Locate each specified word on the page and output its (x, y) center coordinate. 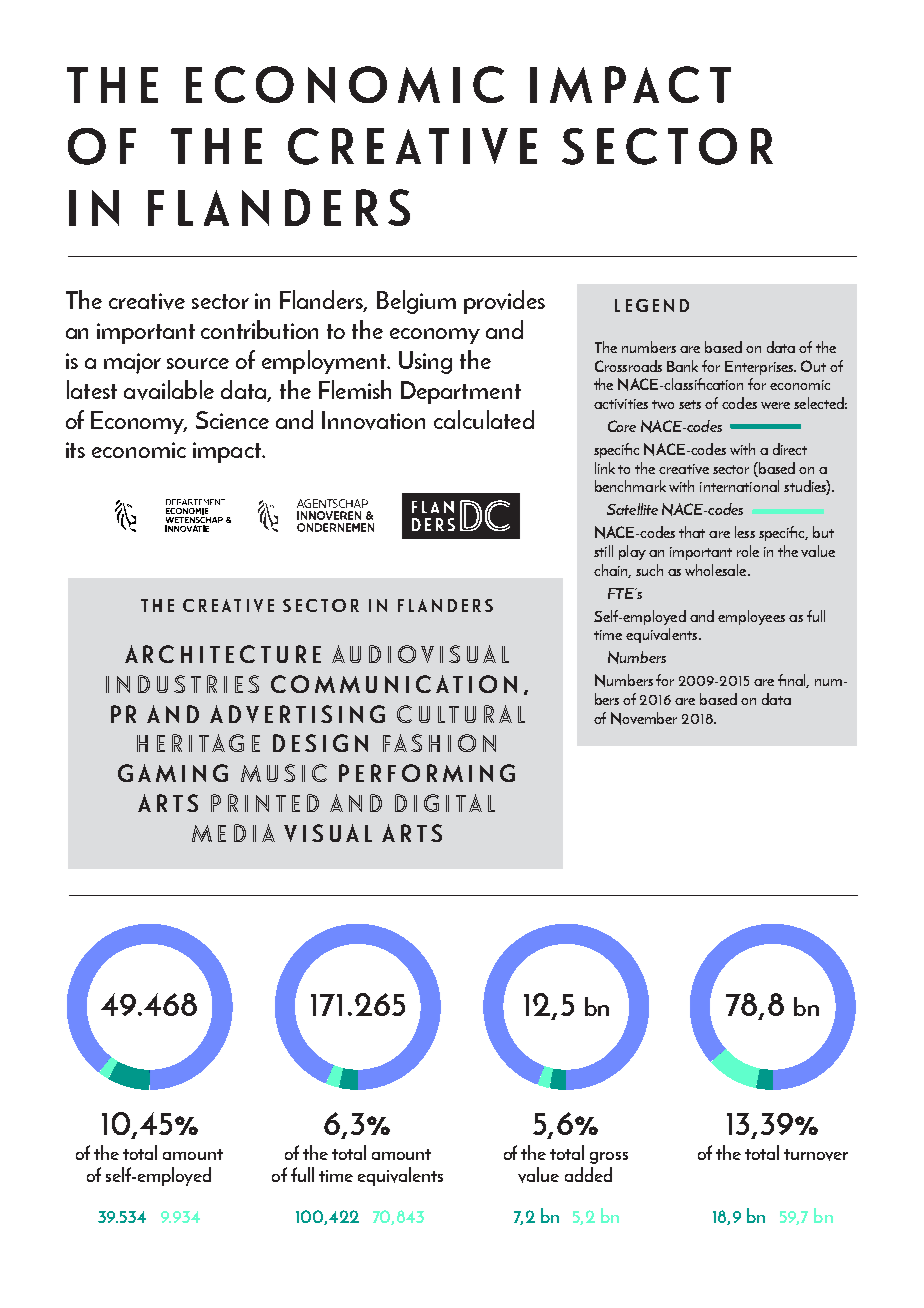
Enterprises (760, 368)
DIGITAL (445, 803)
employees (751, 617)
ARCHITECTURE (223, 654)
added (588, 1174)
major (132, 363)
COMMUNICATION (394, 684)
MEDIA (233, 833)
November (644, 718)
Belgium (416, 302)
